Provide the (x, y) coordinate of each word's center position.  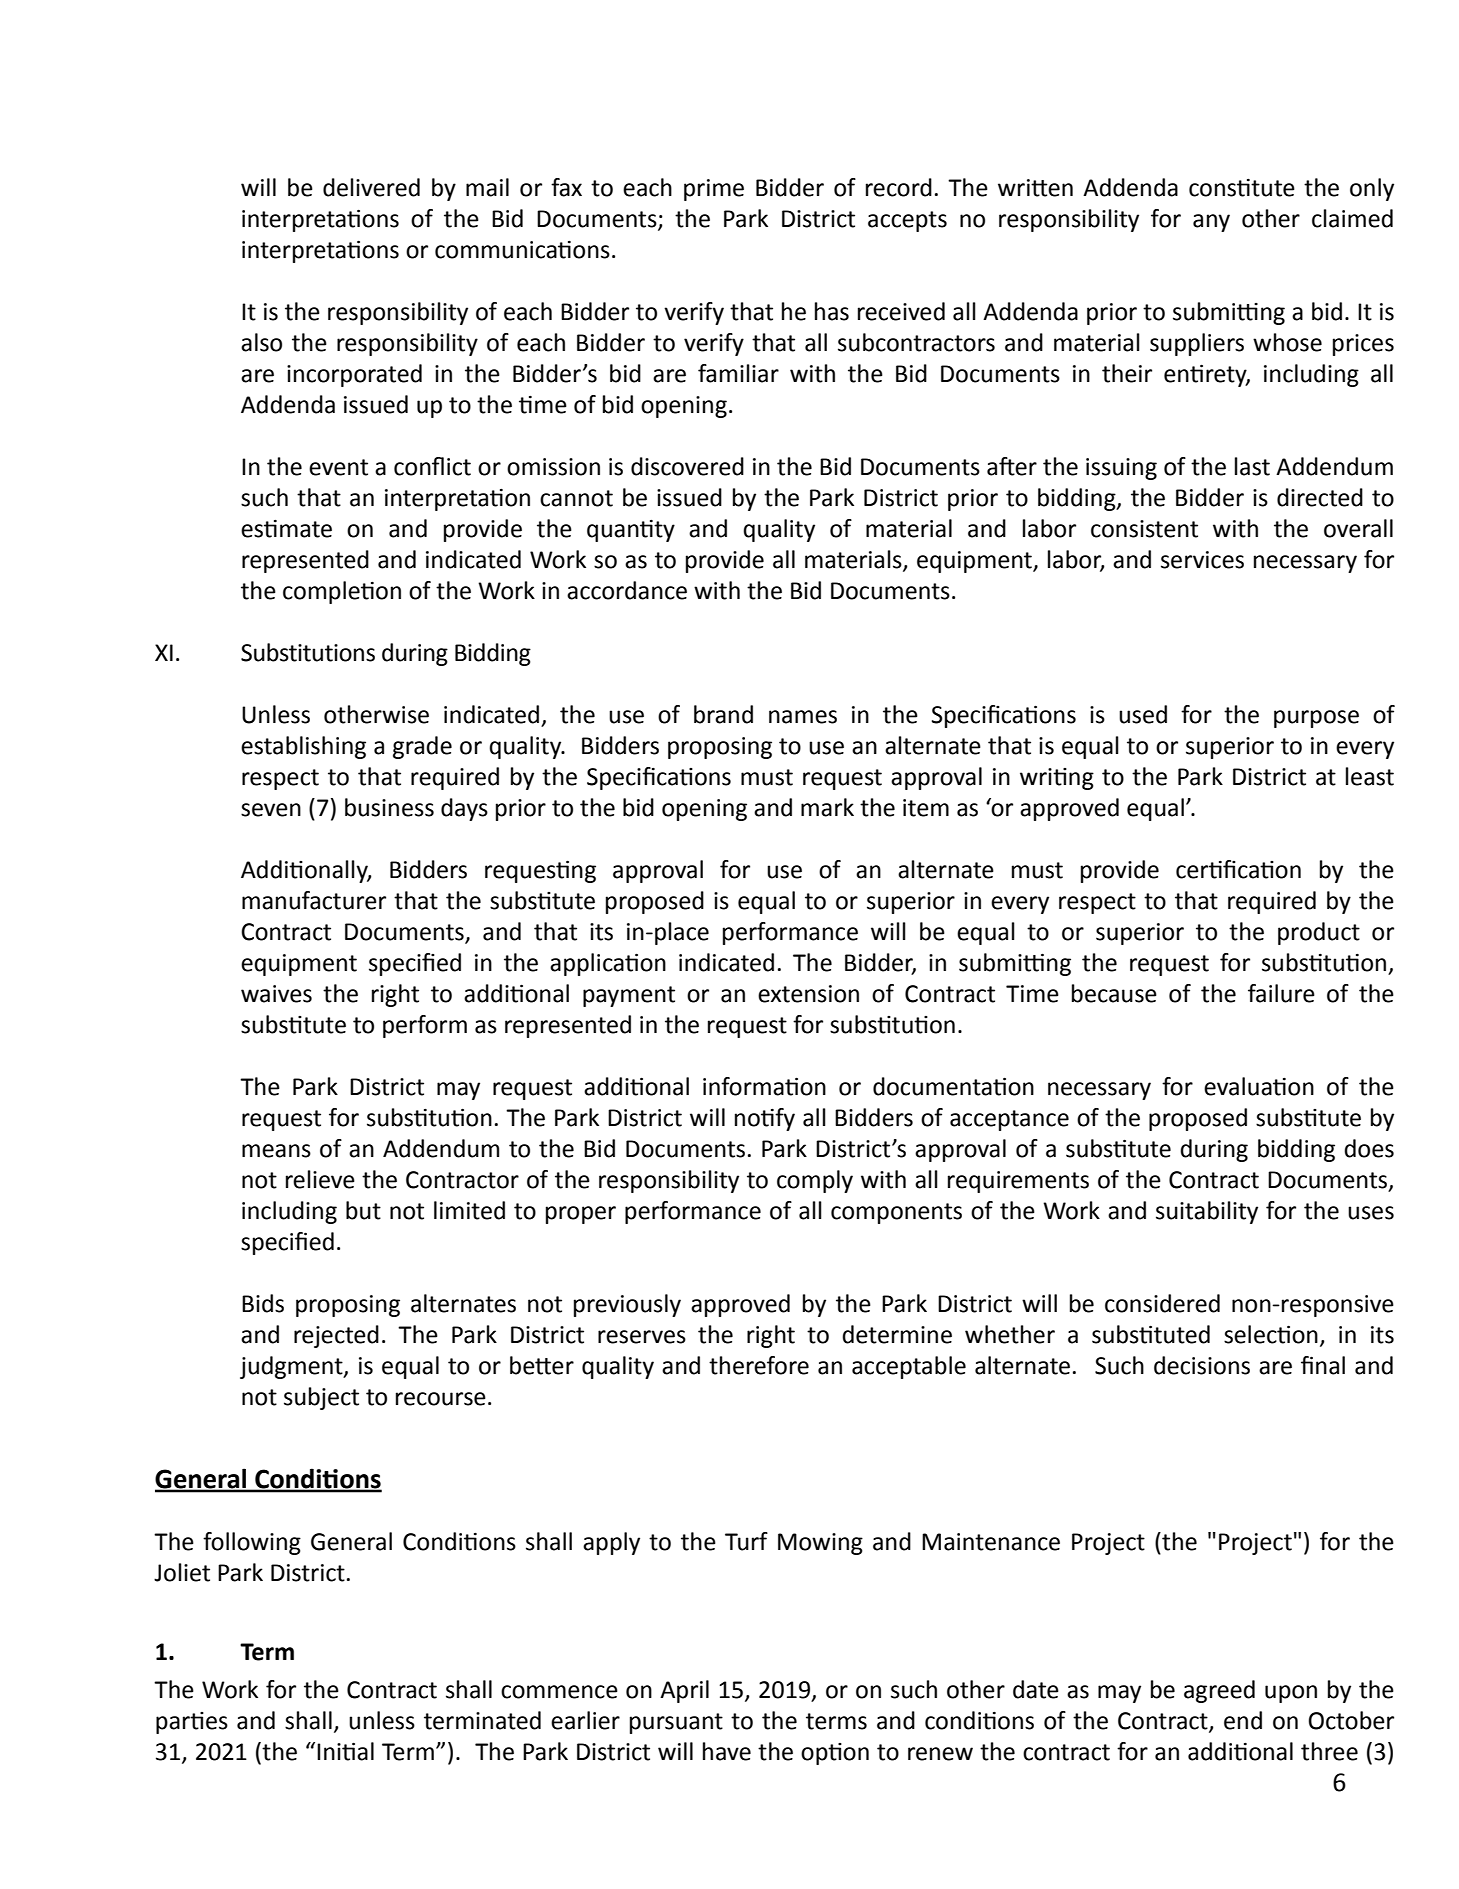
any (1211, 223)
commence (559, 1692)
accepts (907, 221)
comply (815, 1181)
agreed (1219, 1691)
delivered (371, 187)
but (363, 1210)
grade (422, 747)
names (803, 717)
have (727, 1751)
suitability (1207, 1212)
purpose (1316, 719)
